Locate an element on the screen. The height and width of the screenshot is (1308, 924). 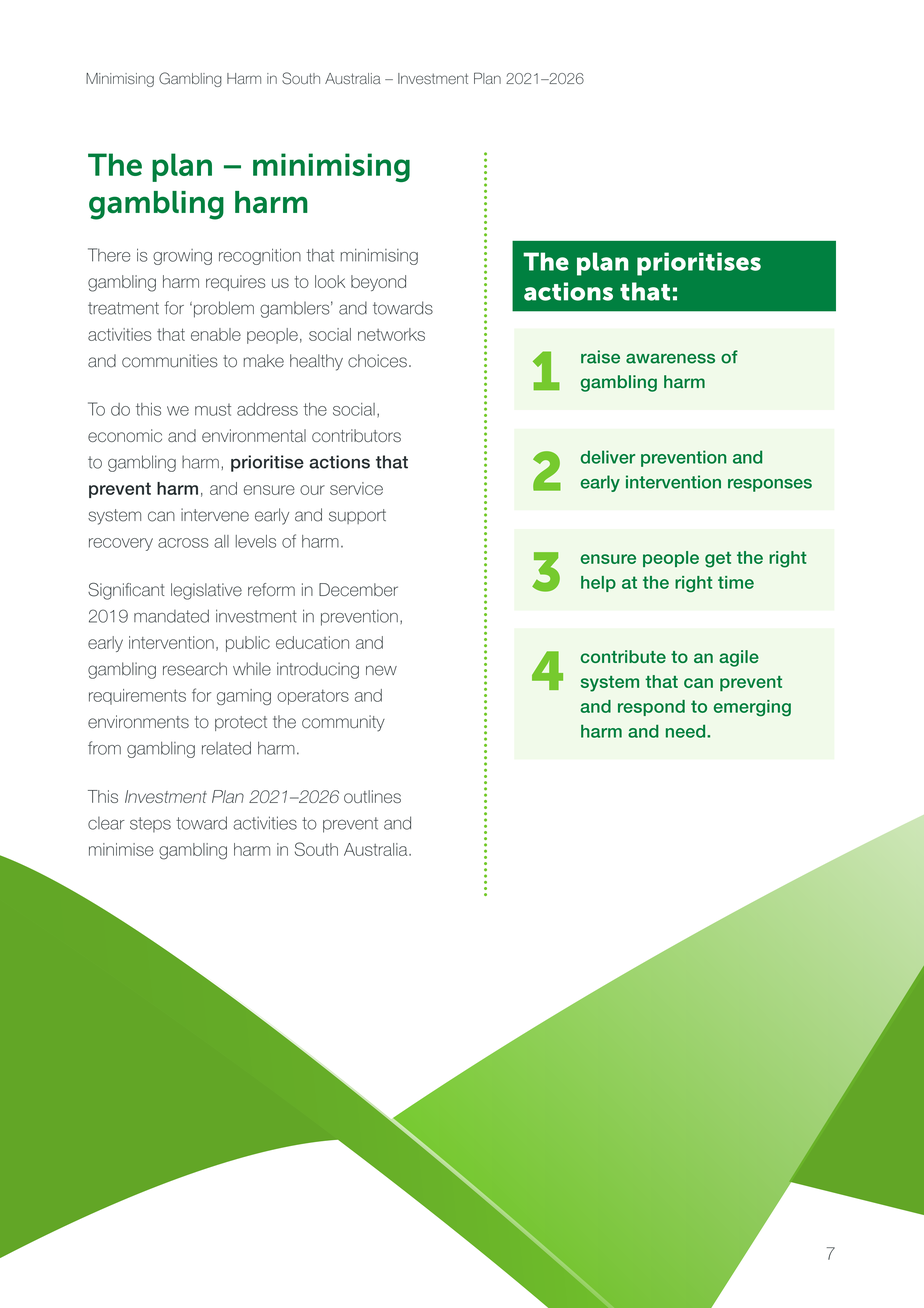
awareness is located at coordinates (670, 358).
